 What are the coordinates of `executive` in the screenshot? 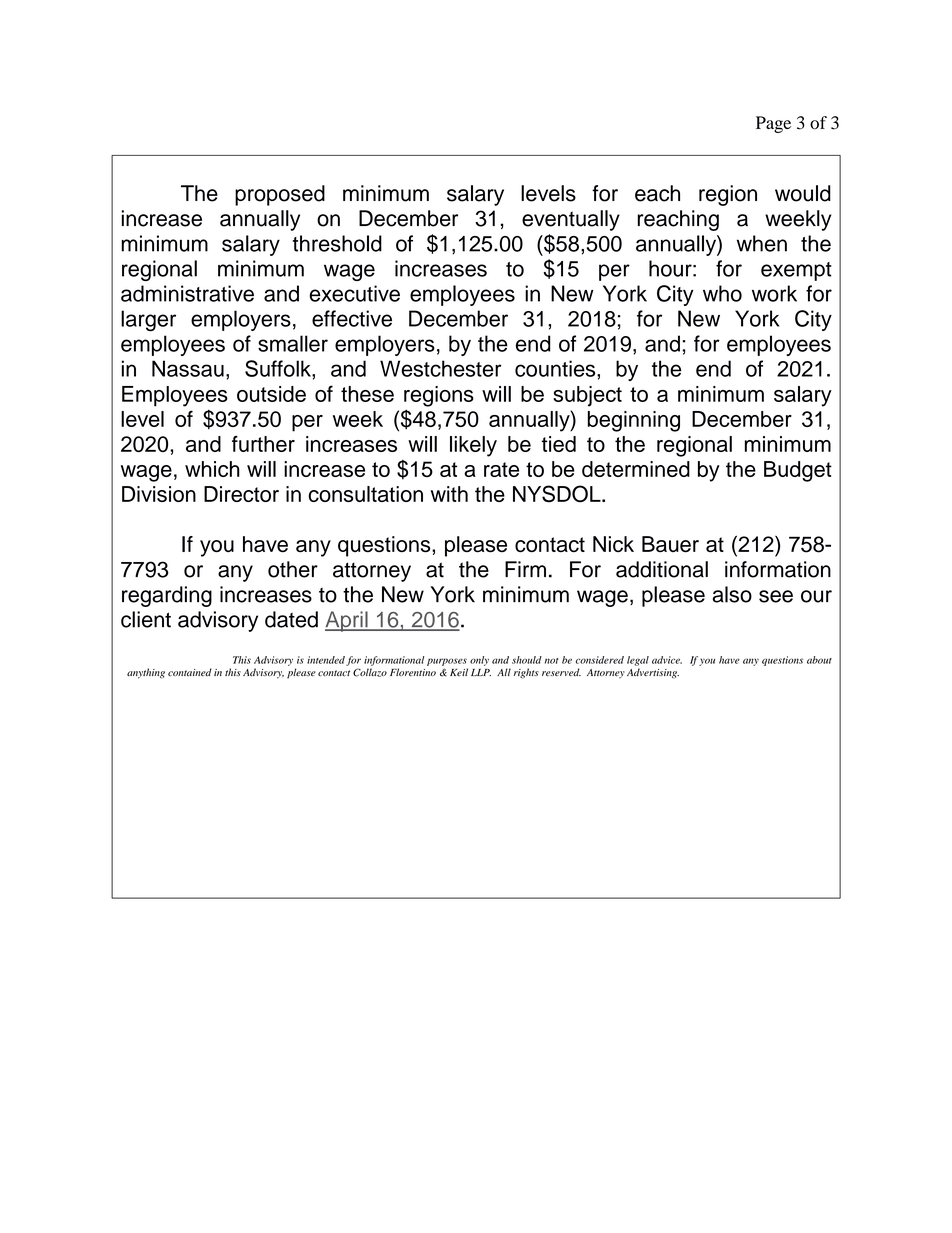 It's located at (354, 293).
